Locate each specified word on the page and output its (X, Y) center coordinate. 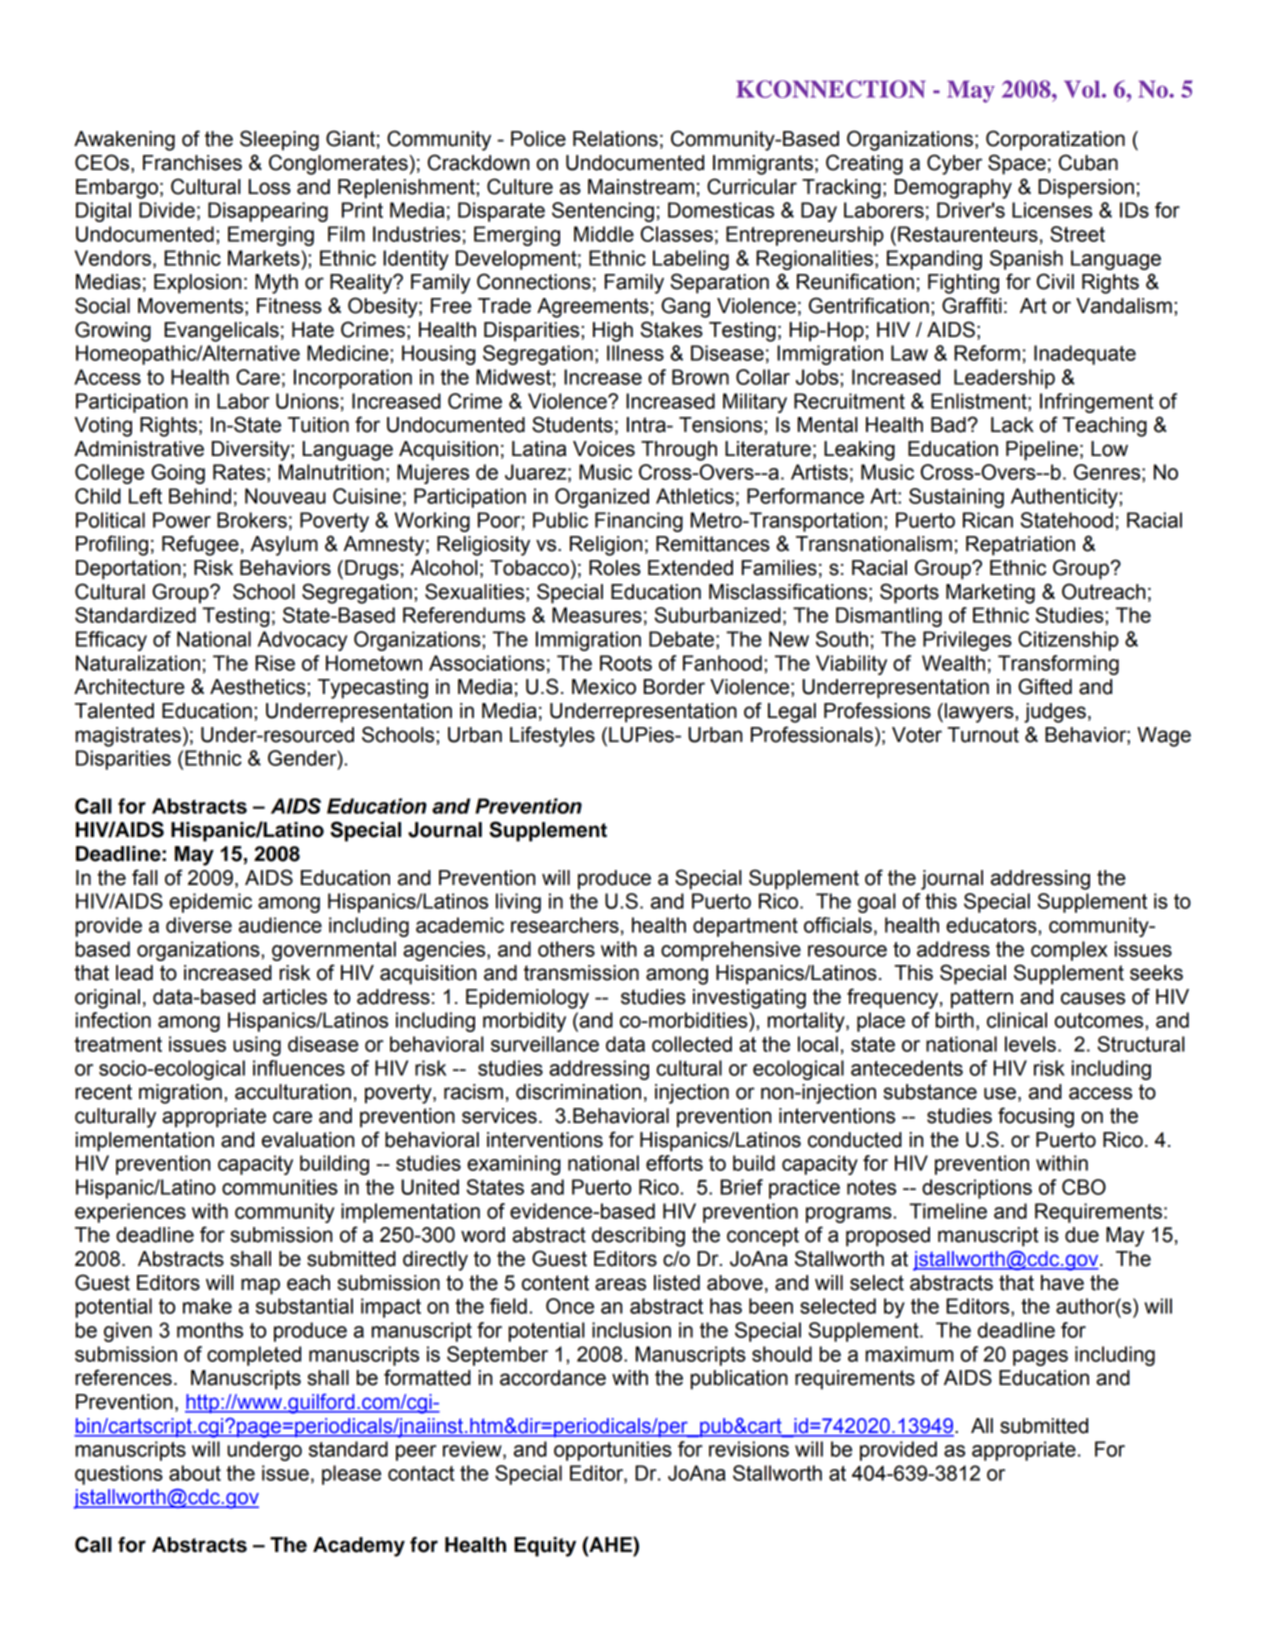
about (195, 1473)
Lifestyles (552, 736)
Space (1017, 164)
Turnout (983, 735)
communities (280, 1187)
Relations (615, 139)
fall (145, 877)
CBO (1084, 1187)
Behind (200, 496)
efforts (674, 1163)
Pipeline (1042, 451)
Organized (602, 498)
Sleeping (279, 140)
